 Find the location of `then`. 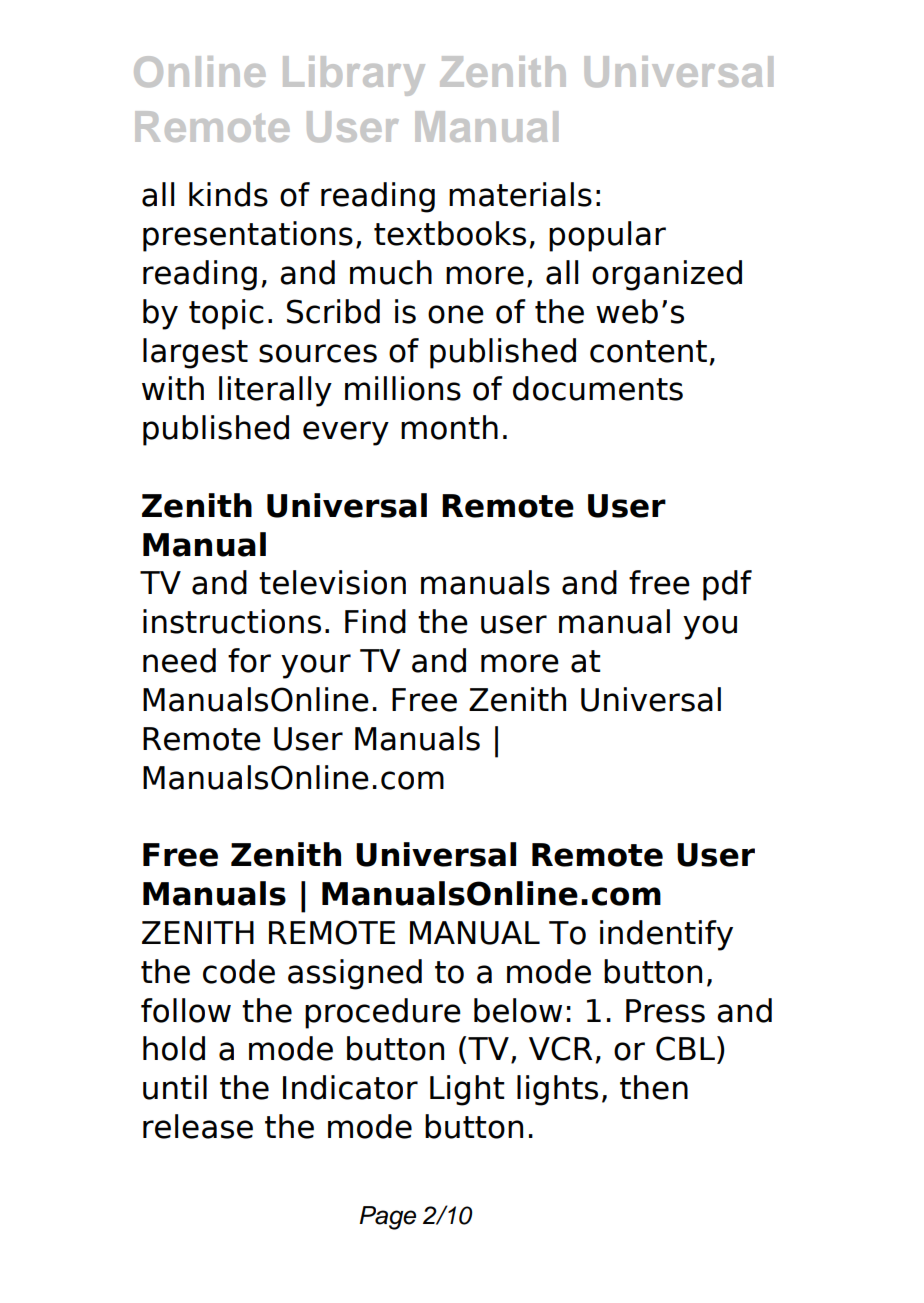

then is located at coordinates (654, 1087).
